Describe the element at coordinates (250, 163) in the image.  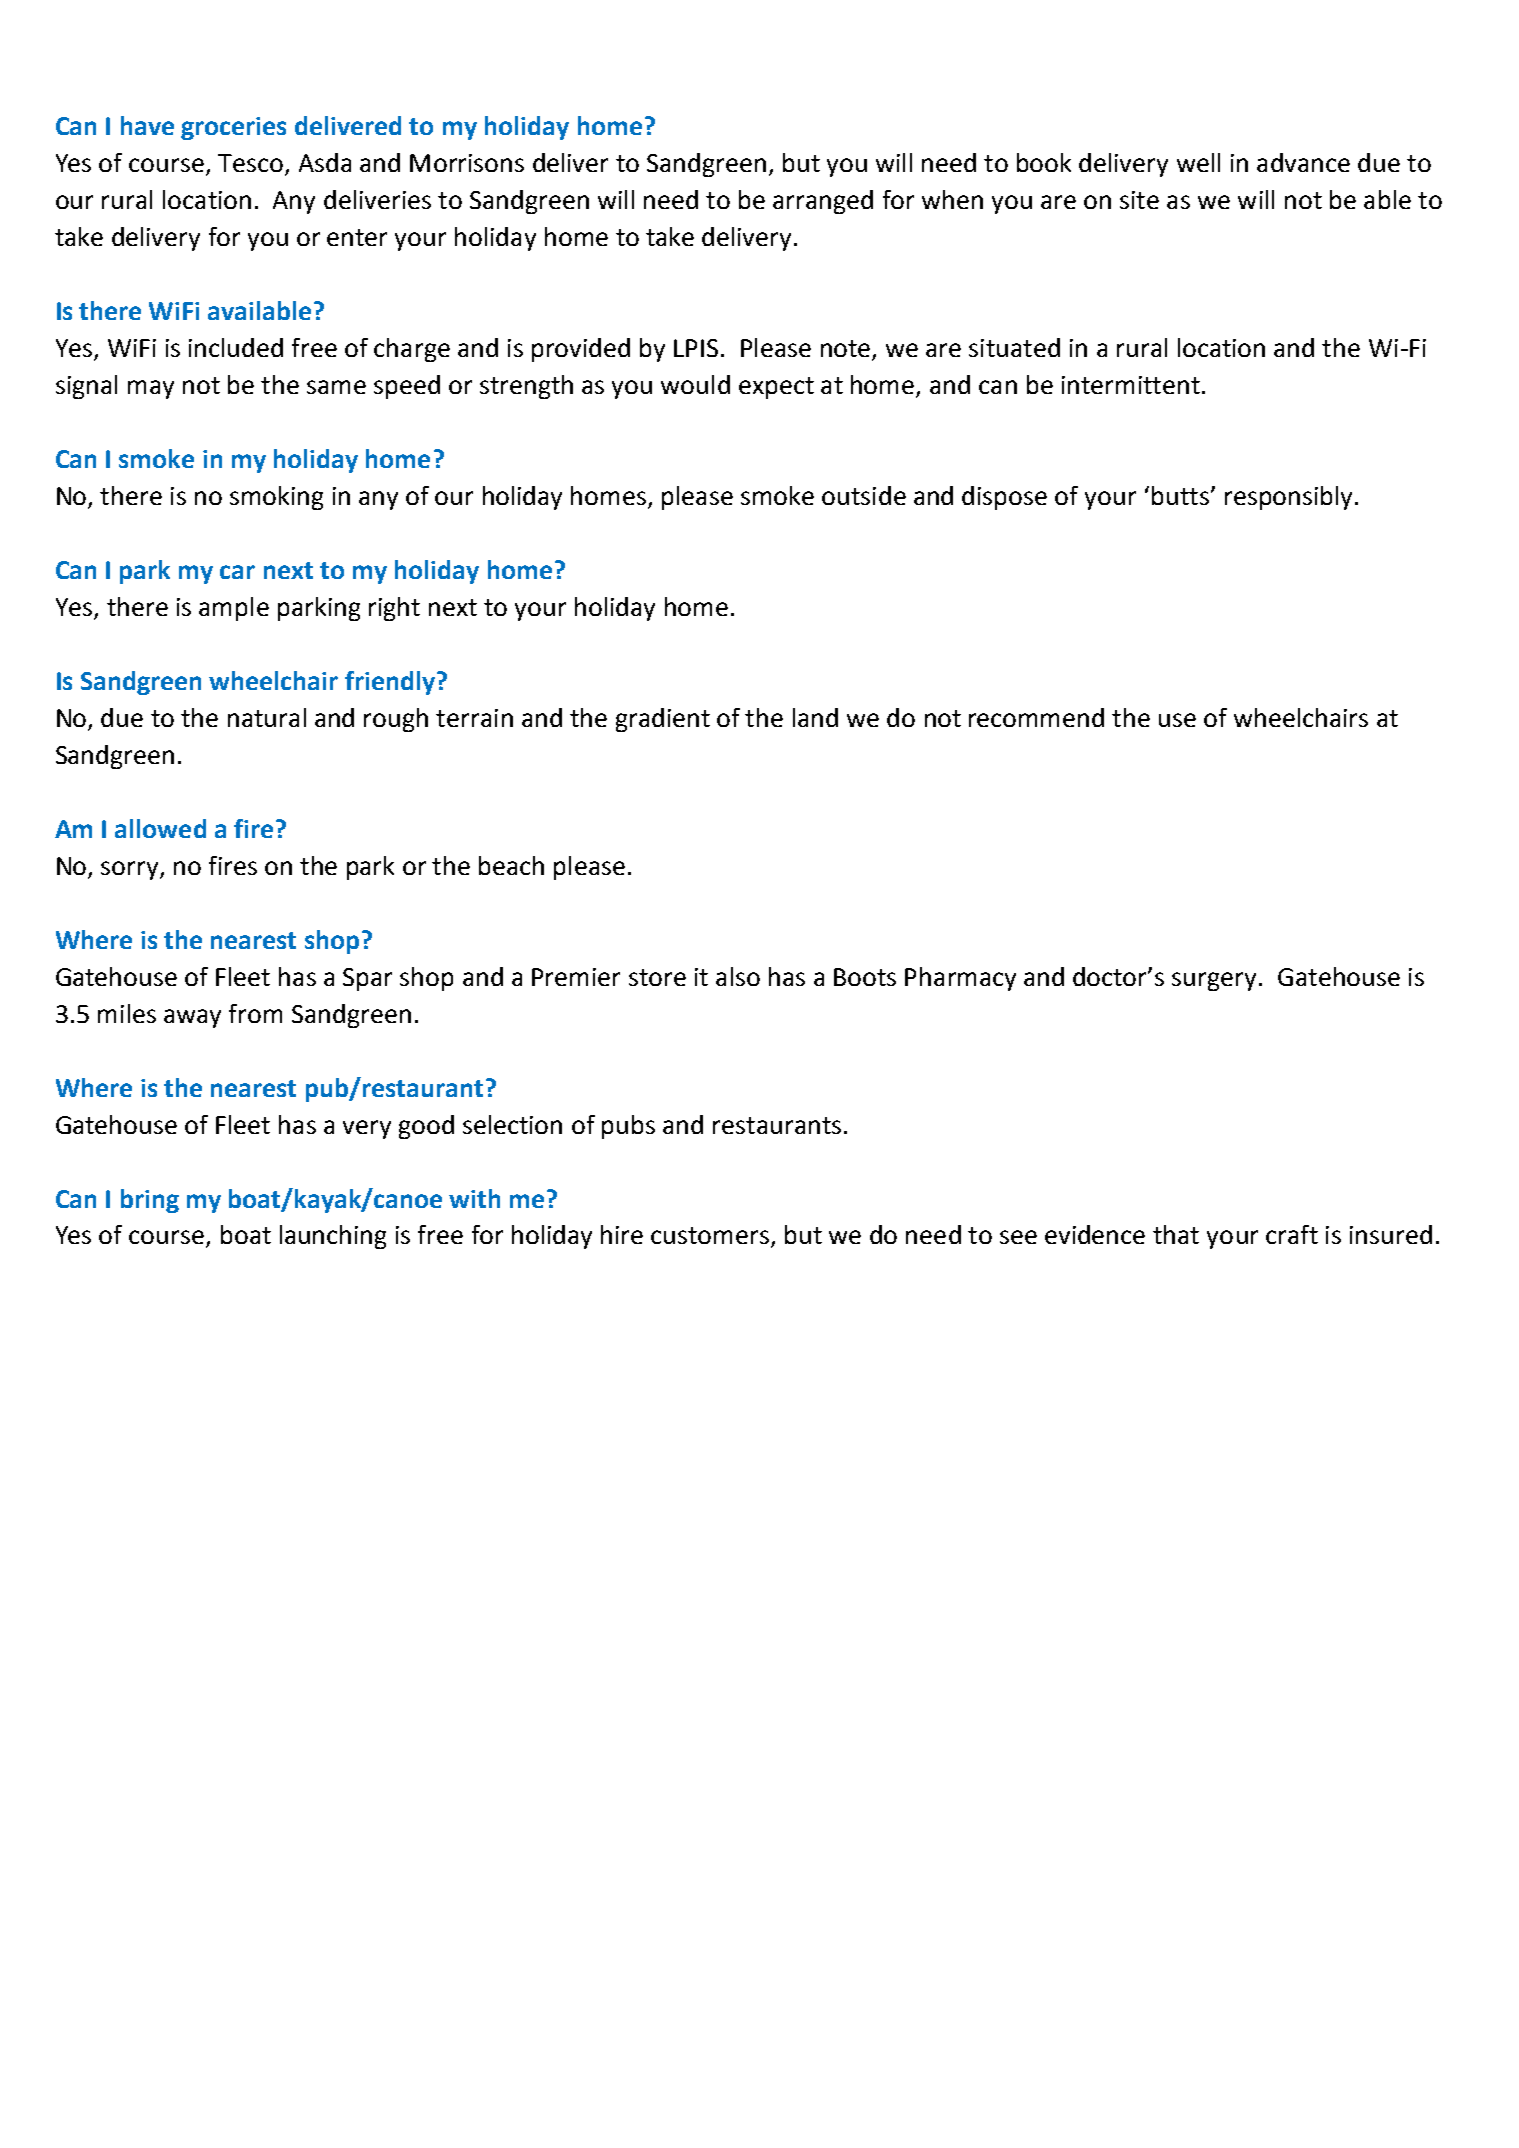
I see `Tesco` at that location.
